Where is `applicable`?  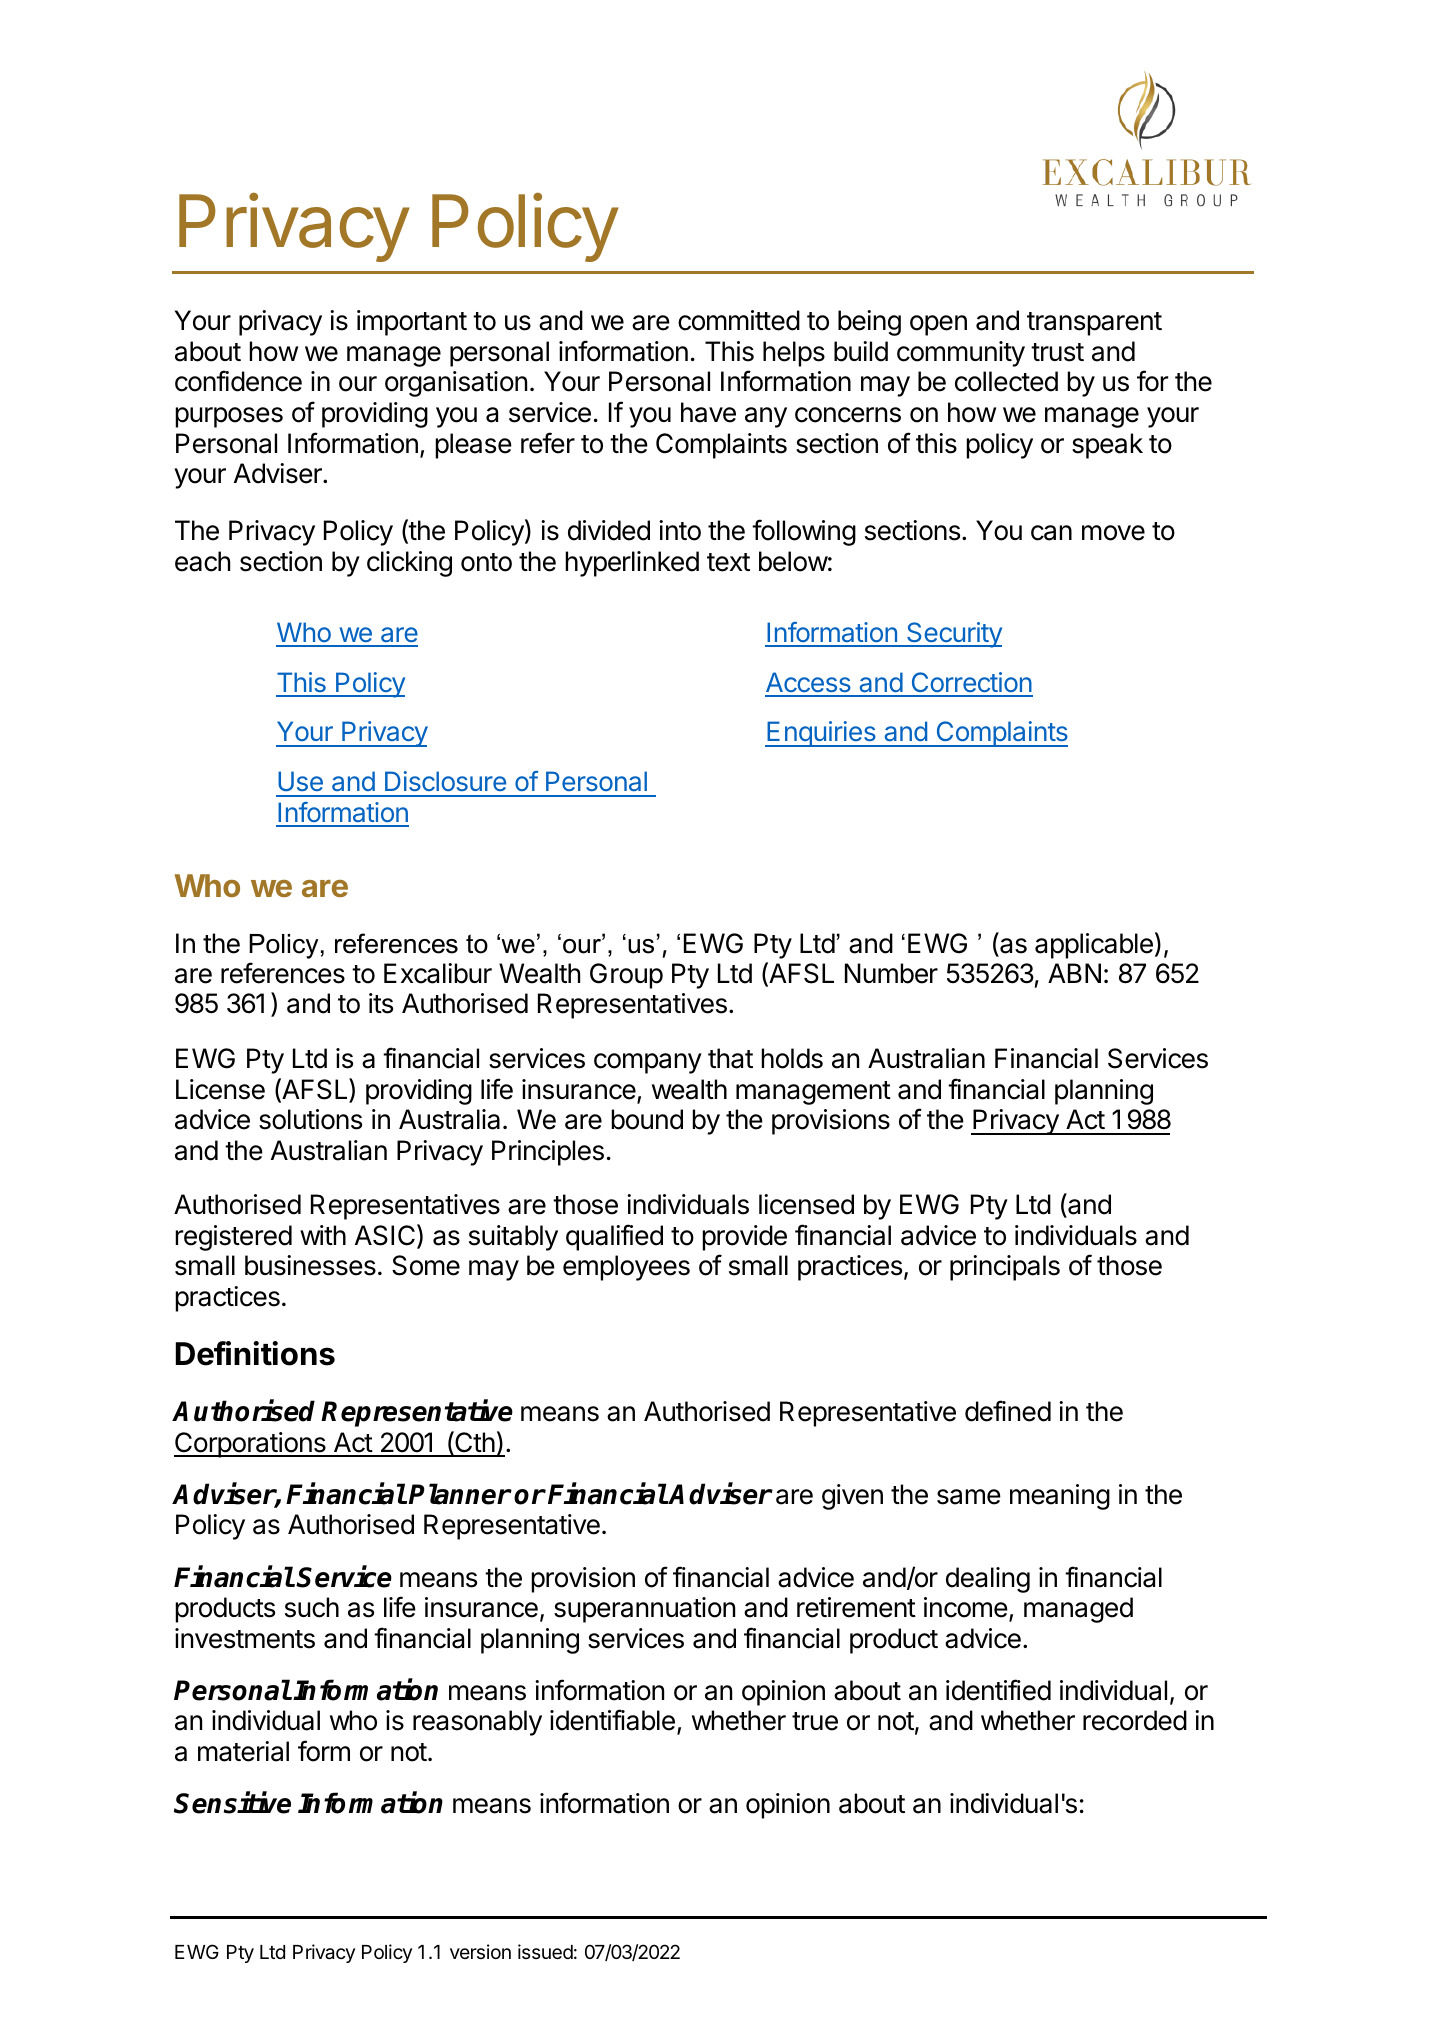 applicable is located at coordinates (1094, 946).
